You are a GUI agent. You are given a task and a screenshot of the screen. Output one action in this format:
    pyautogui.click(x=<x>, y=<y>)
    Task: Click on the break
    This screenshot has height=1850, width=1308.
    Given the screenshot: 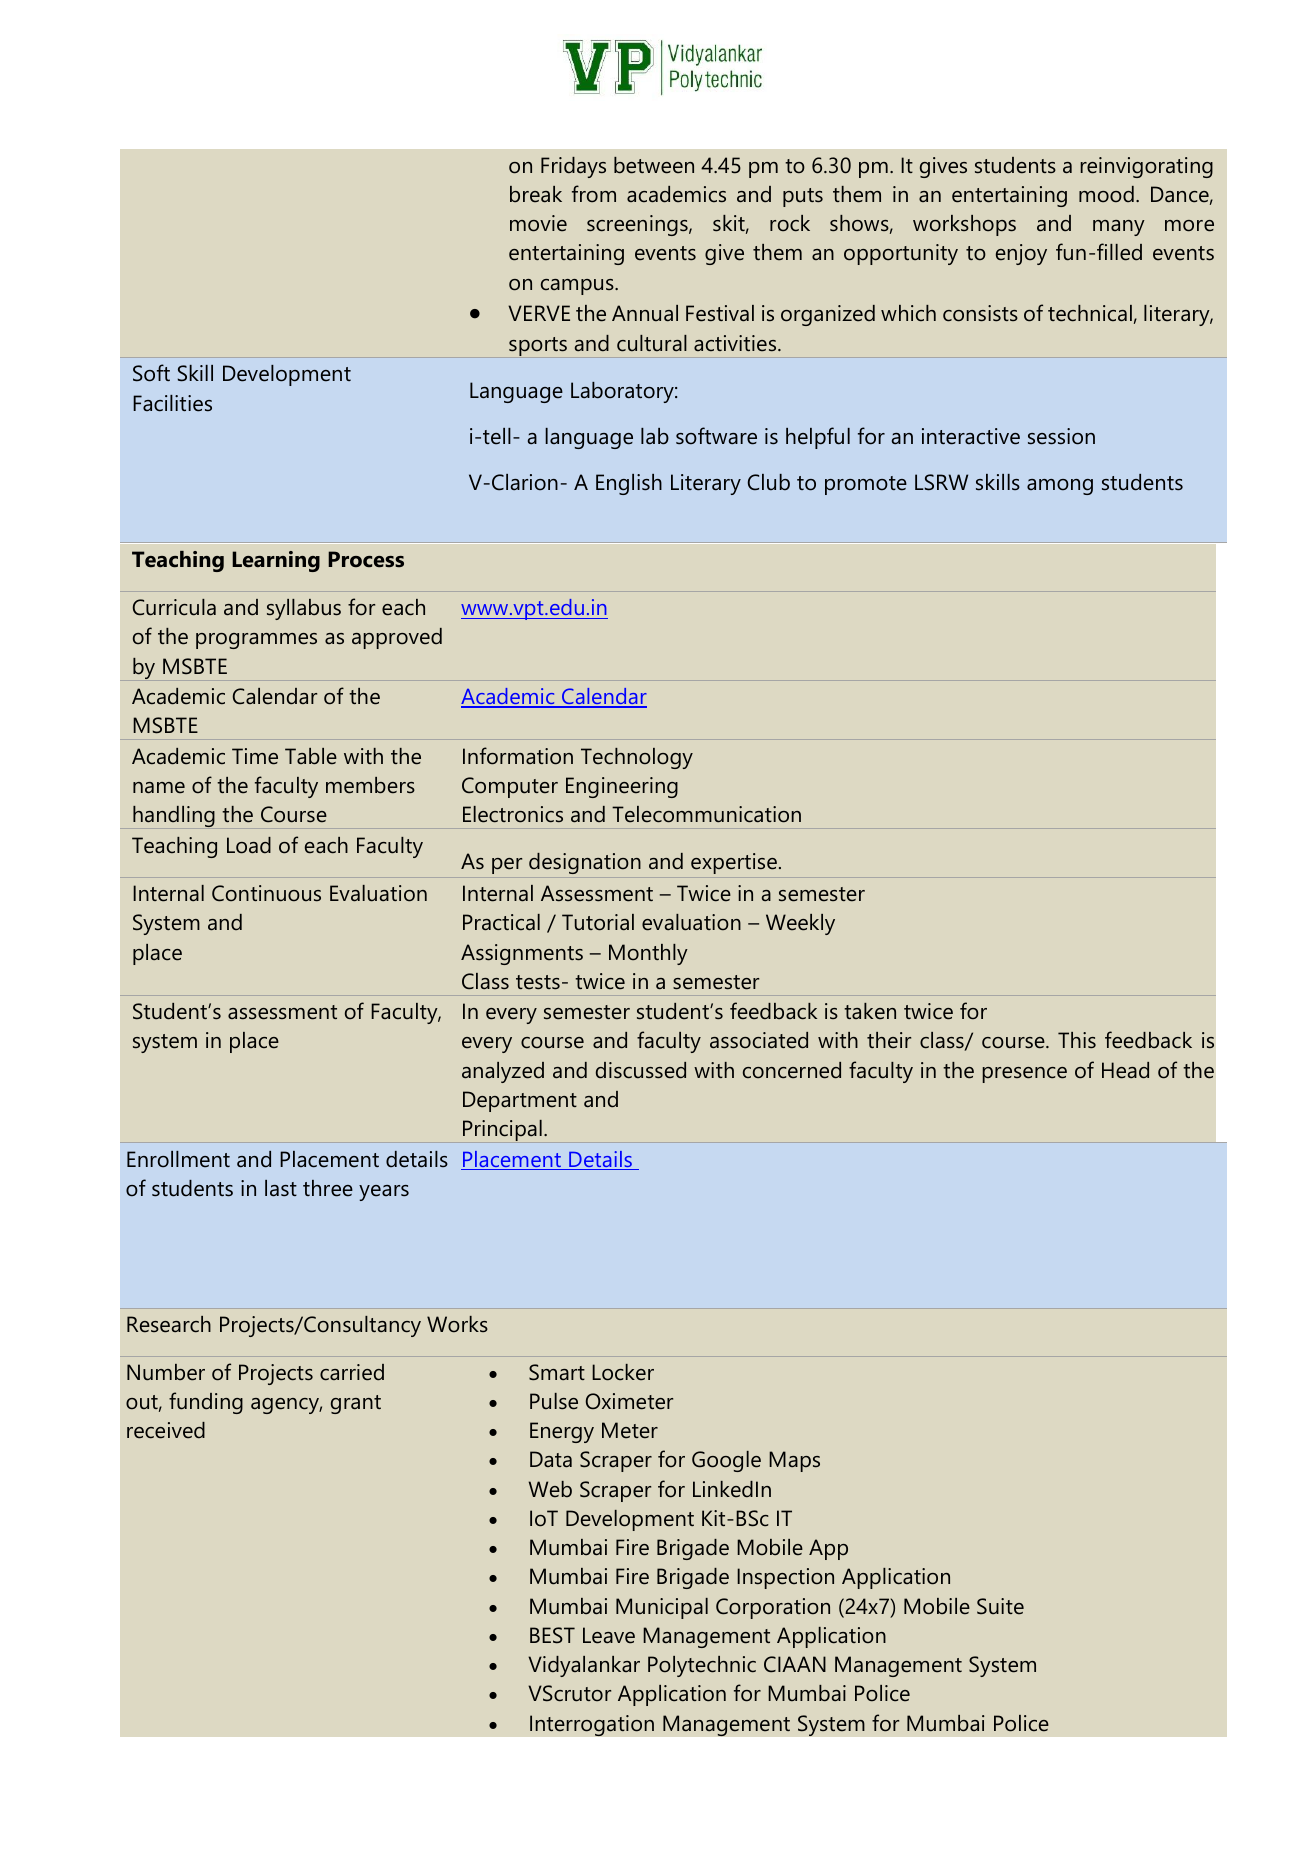 What is the action you would take?
    pyautogui.click(x=536, y=194)
